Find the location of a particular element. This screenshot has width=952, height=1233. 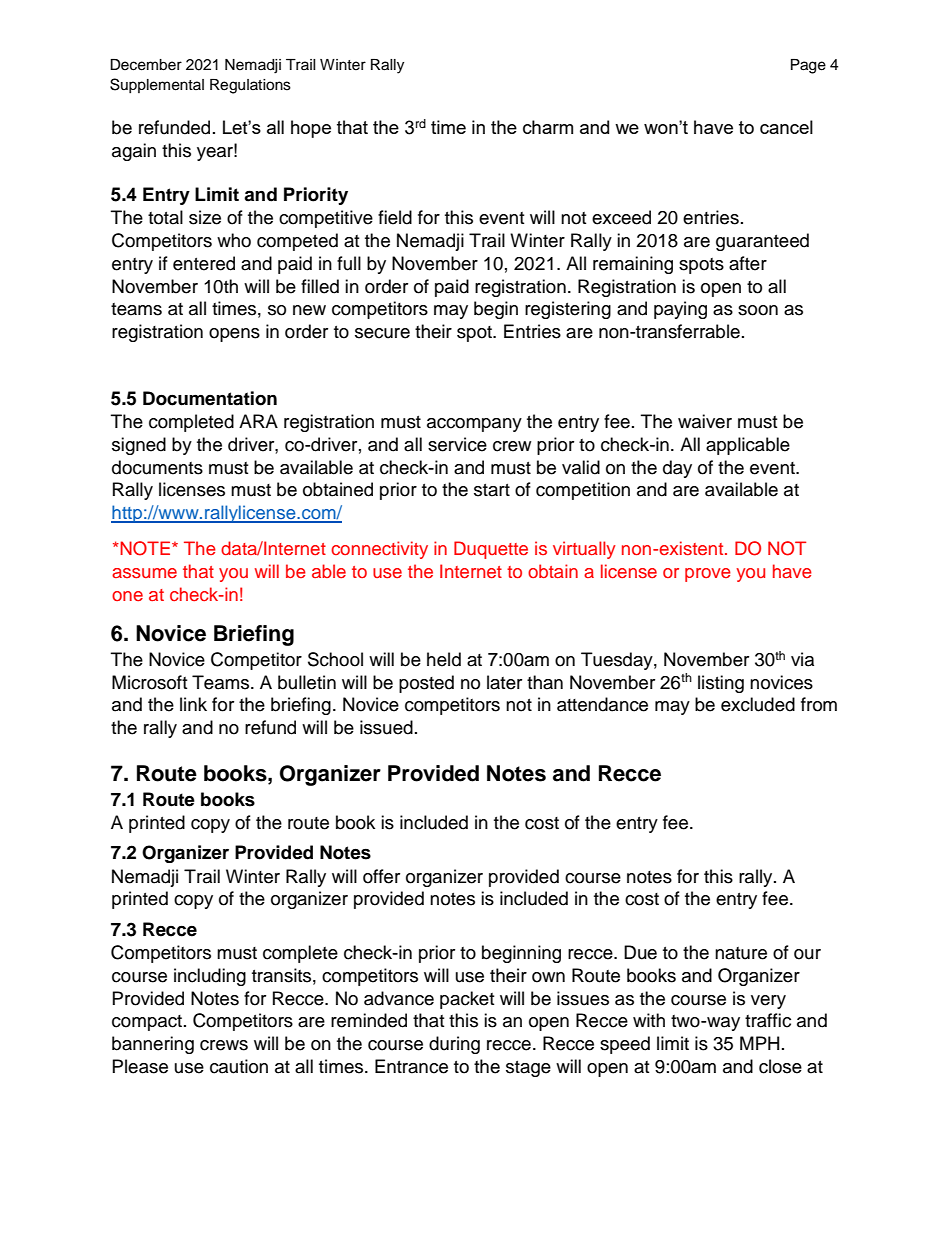

assume is located at coordinates (144, 573).
